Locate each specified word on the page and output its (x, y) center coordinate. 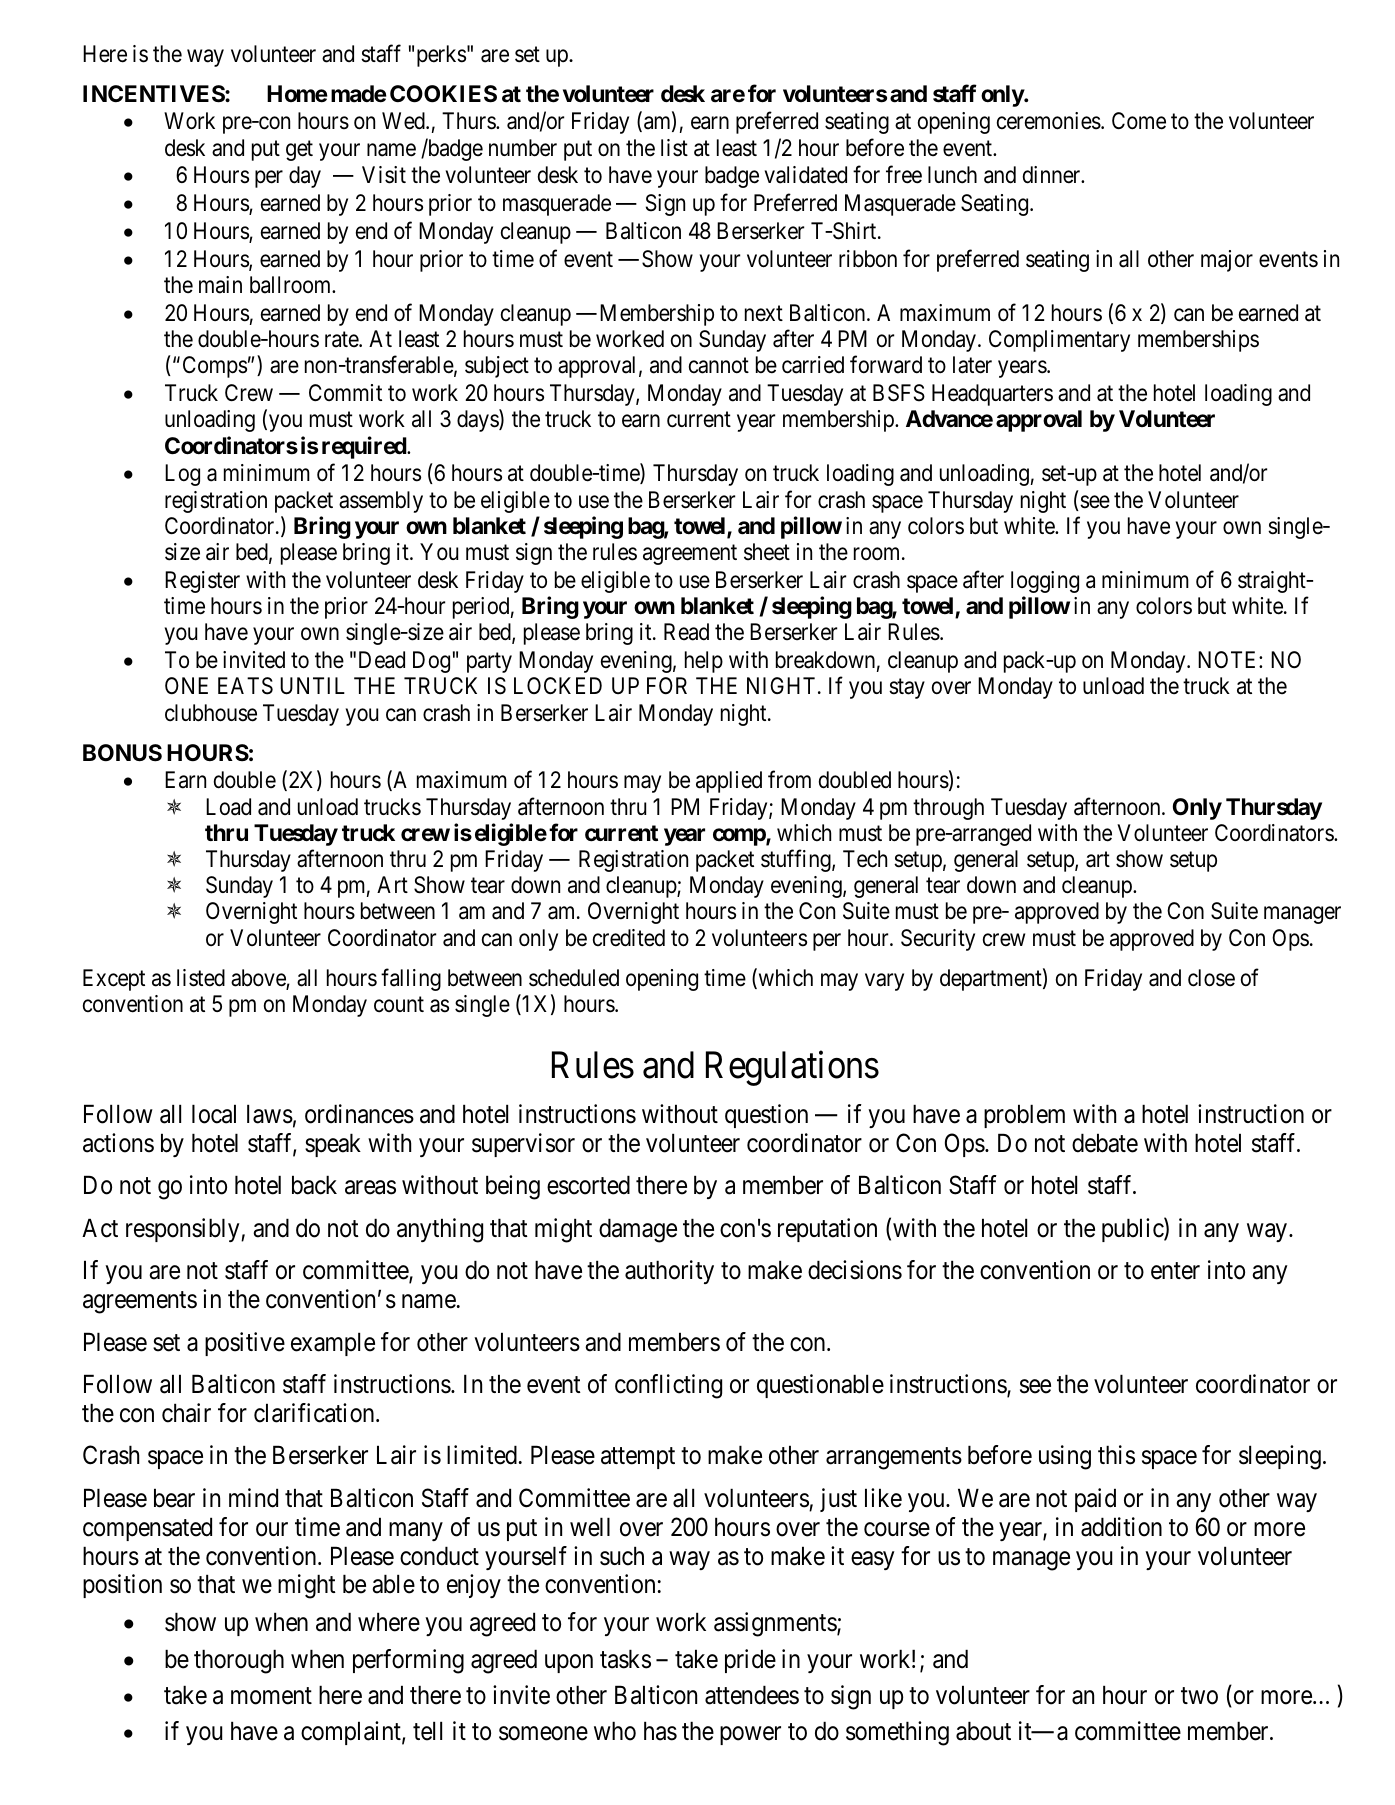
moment (271, 1696)
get (299, 150)
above (259, 979)
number (523, 148)
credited (629, 938)
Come (1139, 121)
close (1211, 978)
